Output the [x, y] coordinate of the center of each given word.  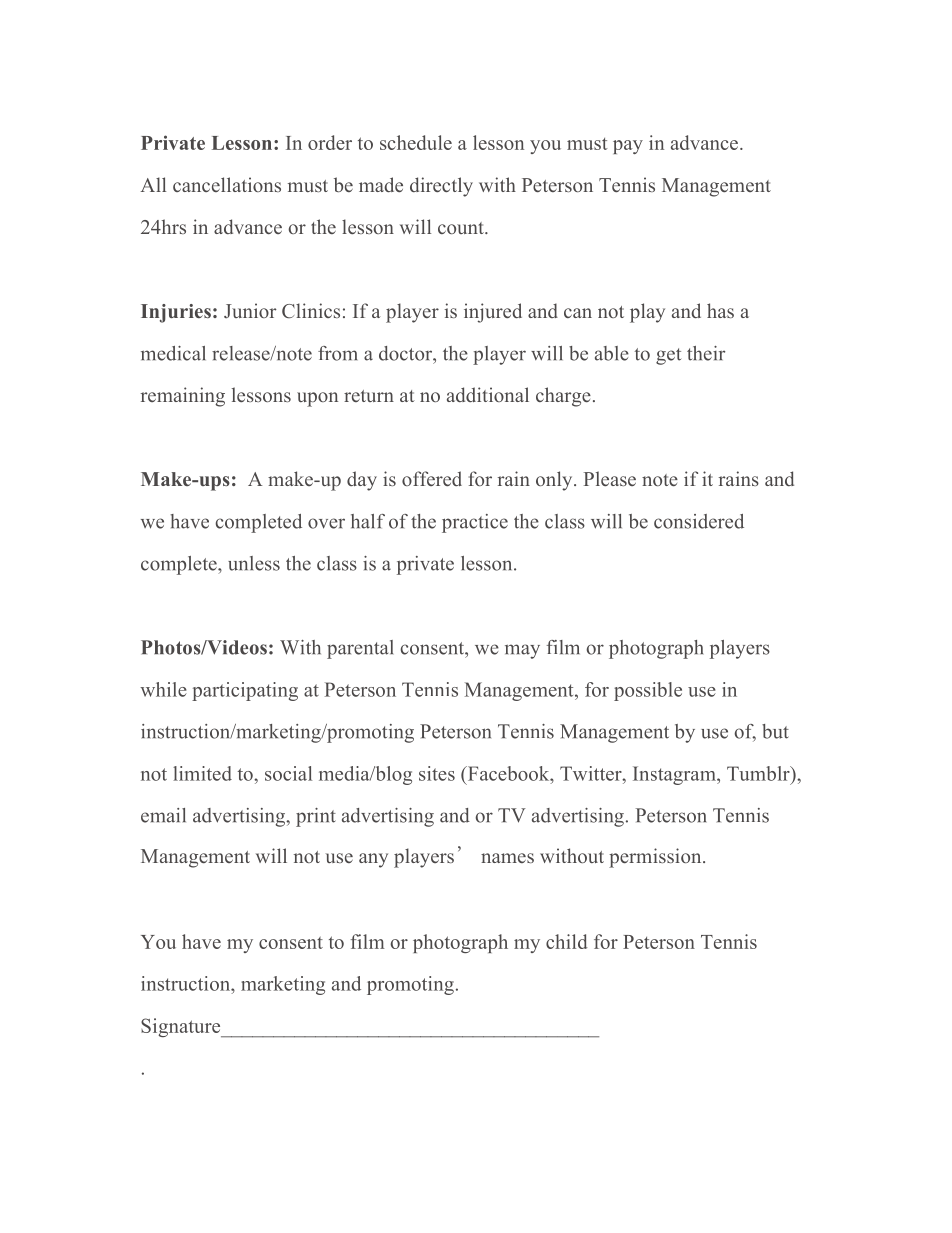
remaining [183, 397]
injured [493, 313]
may [522, 651]
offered [432, 478]
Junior [250, 310]
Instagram [675, 775]
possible [648, 691]
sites [437, 773]
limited [202, 773]
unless [254, 563]
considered [699, 521]
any [373, 860]
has [720, 310]
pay [628, 147]
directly [441, 187]
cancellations [227, 184]
